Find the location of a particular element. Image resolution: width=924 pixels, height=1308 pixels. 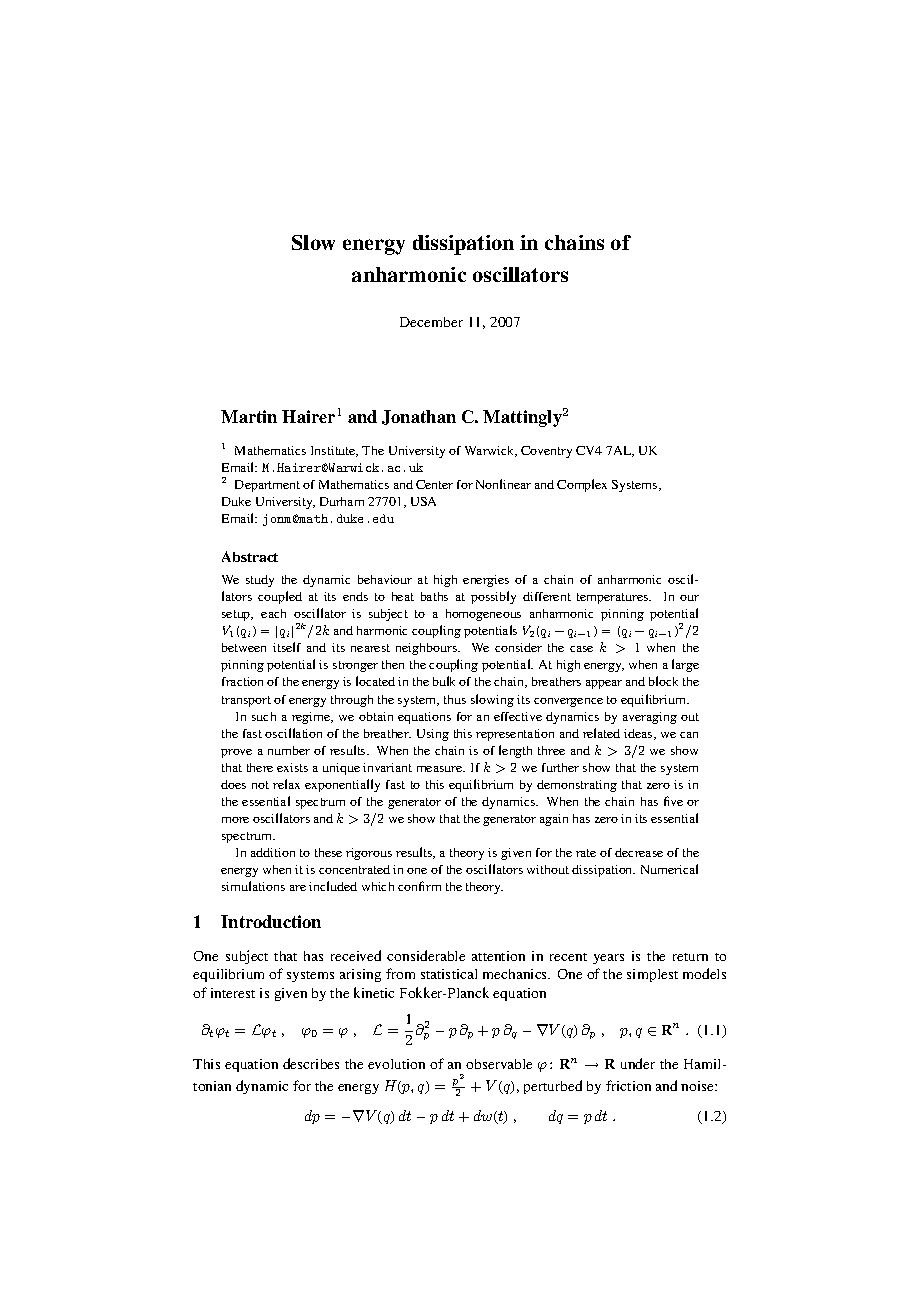

addition is located at coordinates (273, 852).
